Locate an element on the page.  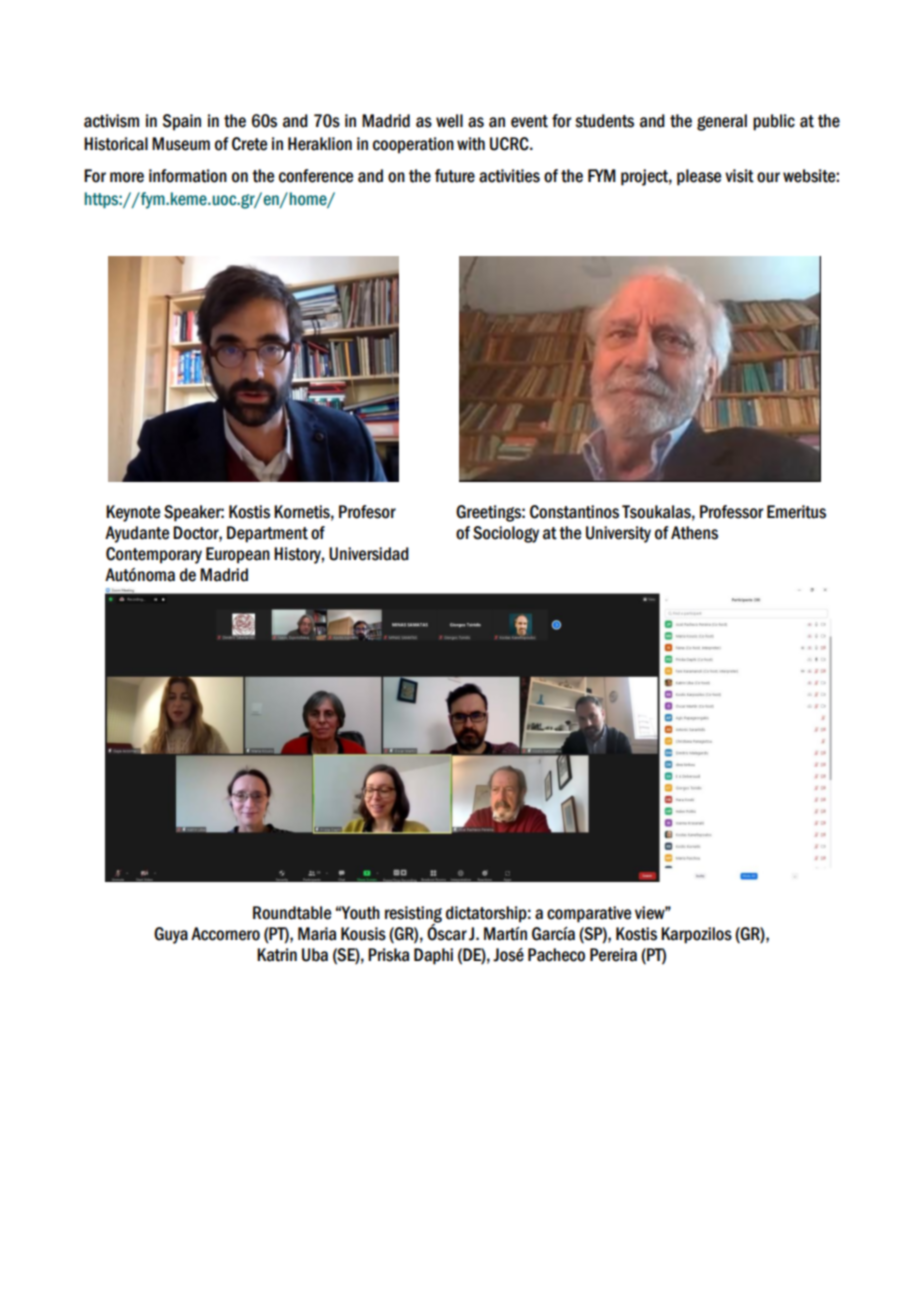
Sociology is located at coordinates (506, 534).
